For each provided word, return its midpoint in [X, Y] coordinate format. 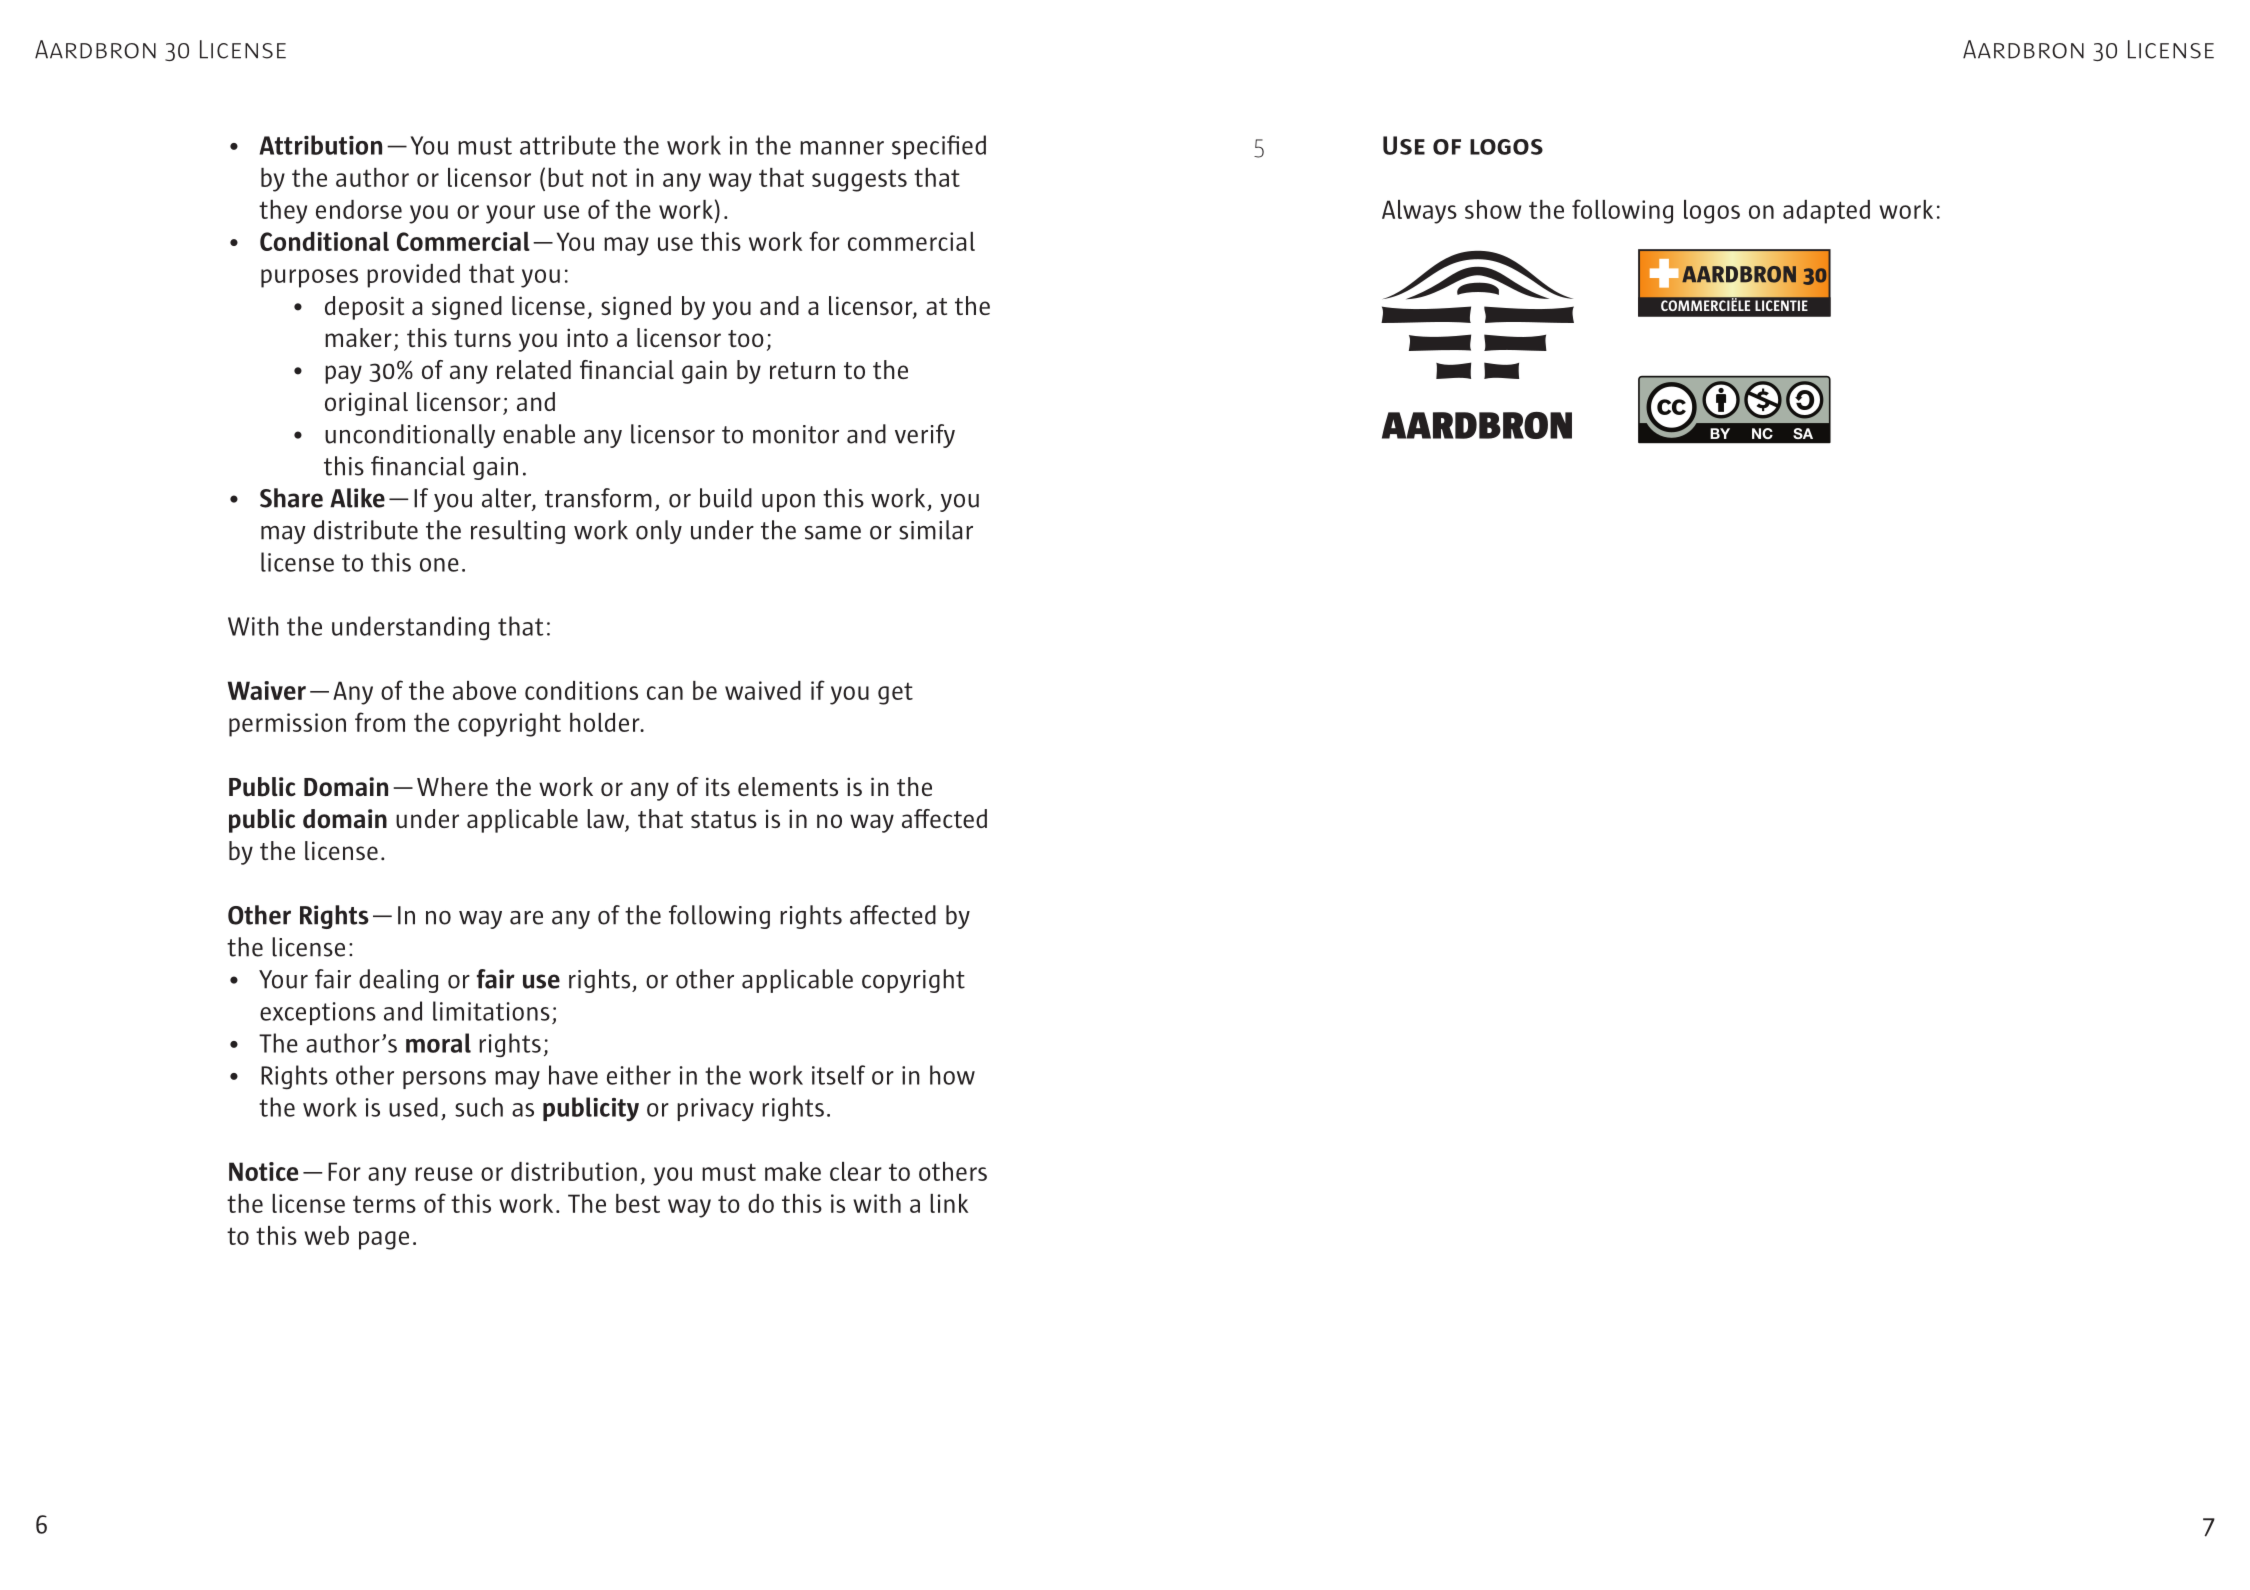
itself [838, 1075]
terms [384, 1204]
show [1493, 209]
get [895, 693]
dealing [398, 981]
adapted [1826, 212]
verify [925, 436]
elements [788, 786]
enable [539, 434]
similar [936, 530]
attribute [568, 145]
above [484, 690]
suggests [859, 180]
